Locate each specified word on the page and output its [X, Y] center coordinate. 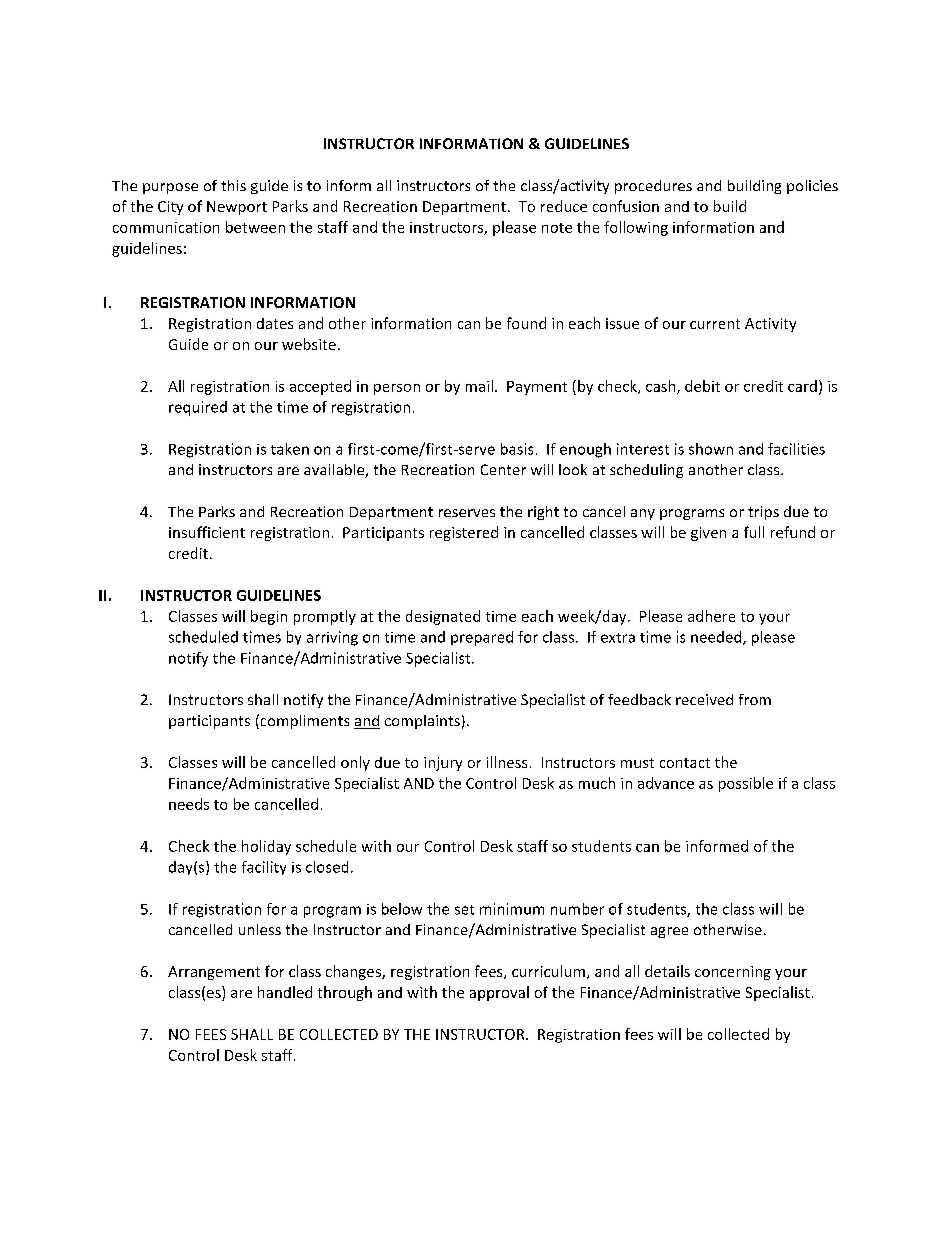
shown [711, 449]
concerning [733, 973]
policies [812, 187]
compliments [303, 721]
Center [503, 469]
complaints [422, 722]
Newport [237, 208]
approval [499, 993]
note [557, 228]
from [755, 699]
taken [290, 449]
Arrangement [214, 973]
